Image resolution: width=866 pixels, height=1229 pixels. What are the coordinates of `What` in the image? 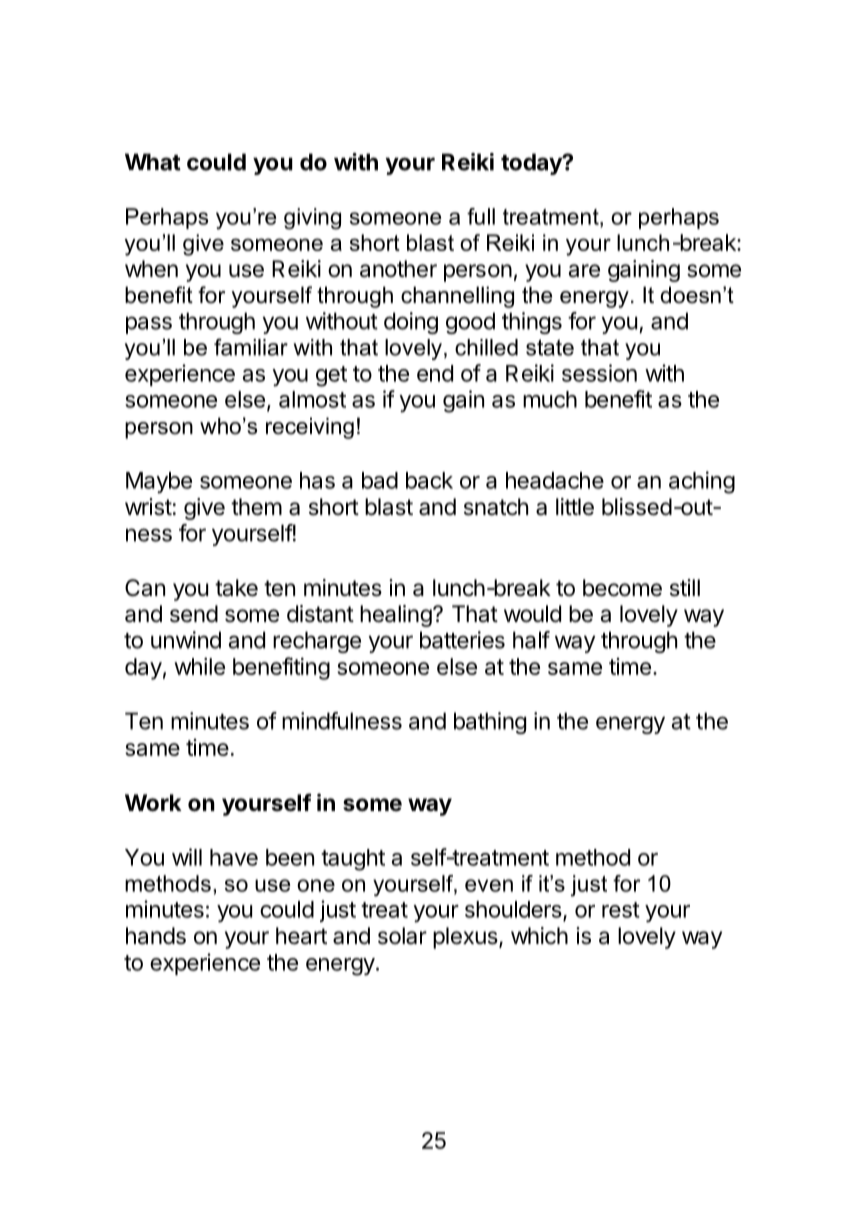 It's located at (153, 162).
